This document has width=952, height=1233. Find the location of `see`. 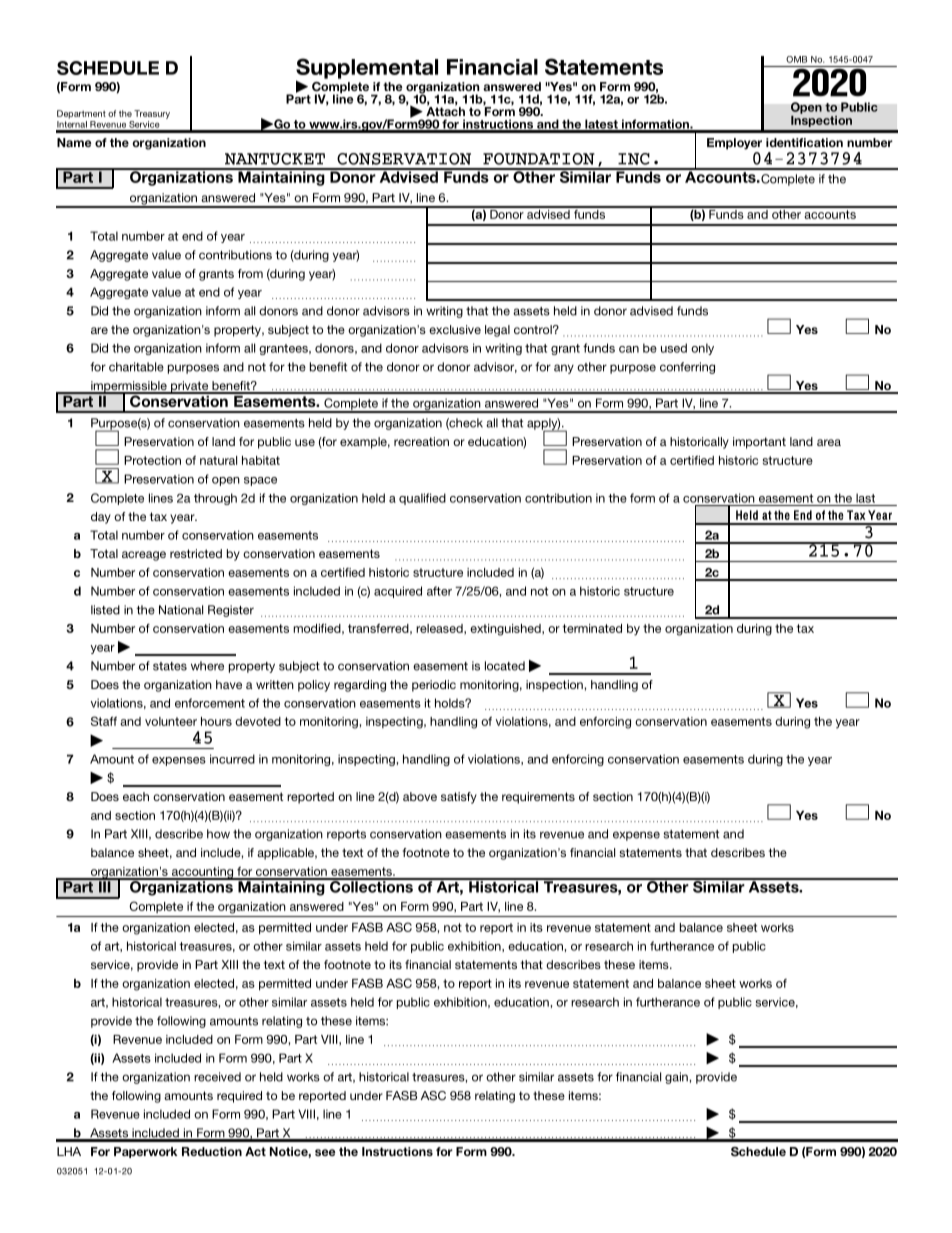

see is located at coordinates (325, 1152).
